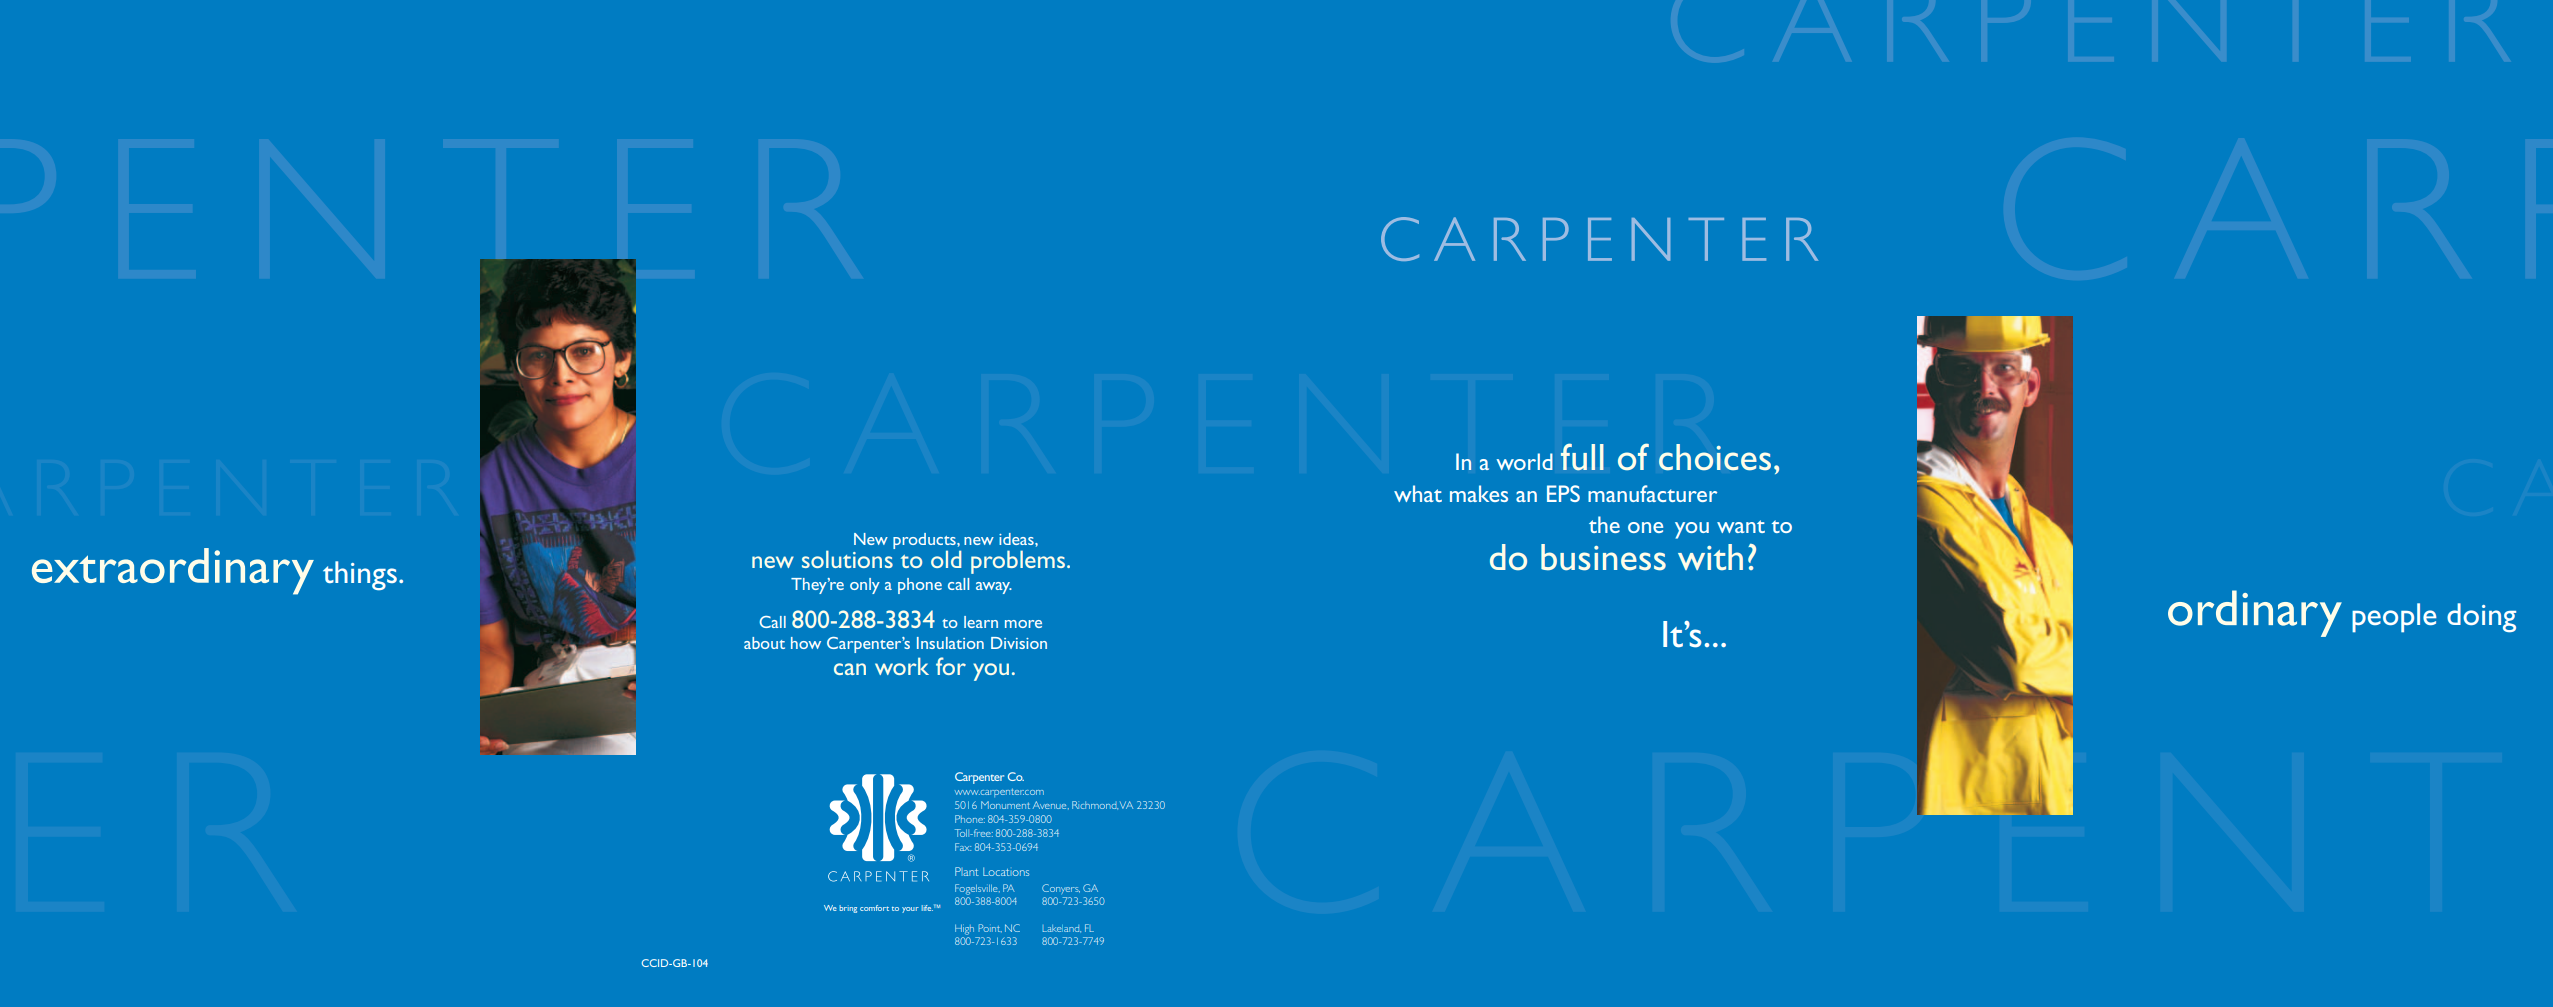 This document has height=1007, width=2553. What do you see at coordinates (1525, 461) in the document?
I see `world` at bounding box center [1525, 461].
